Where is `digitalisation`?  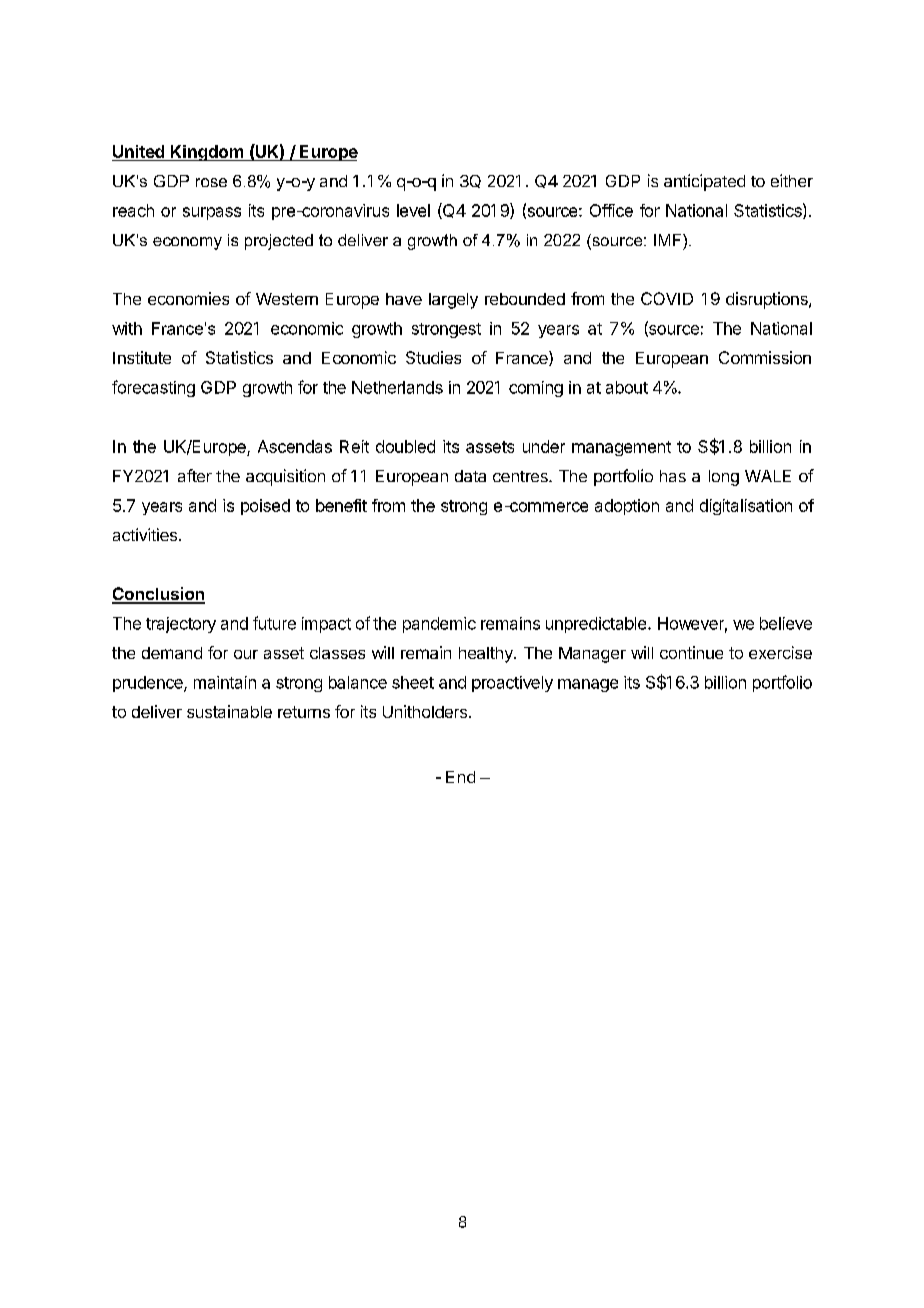 digitalisation is located at coordinates (746, 507).
